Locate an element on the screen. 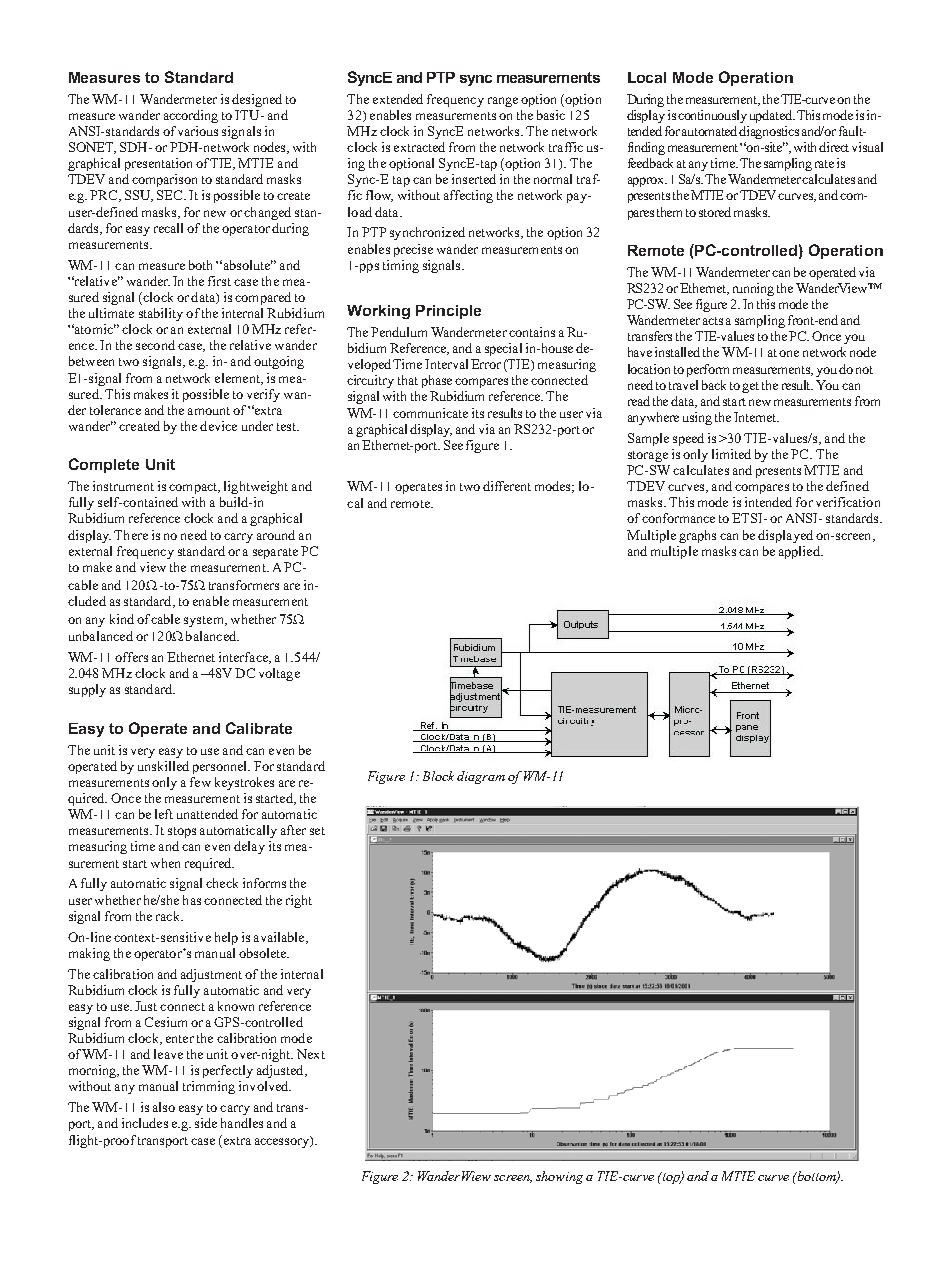 The image size is (952, 1268). Block is located at coordinates (438, 776).
